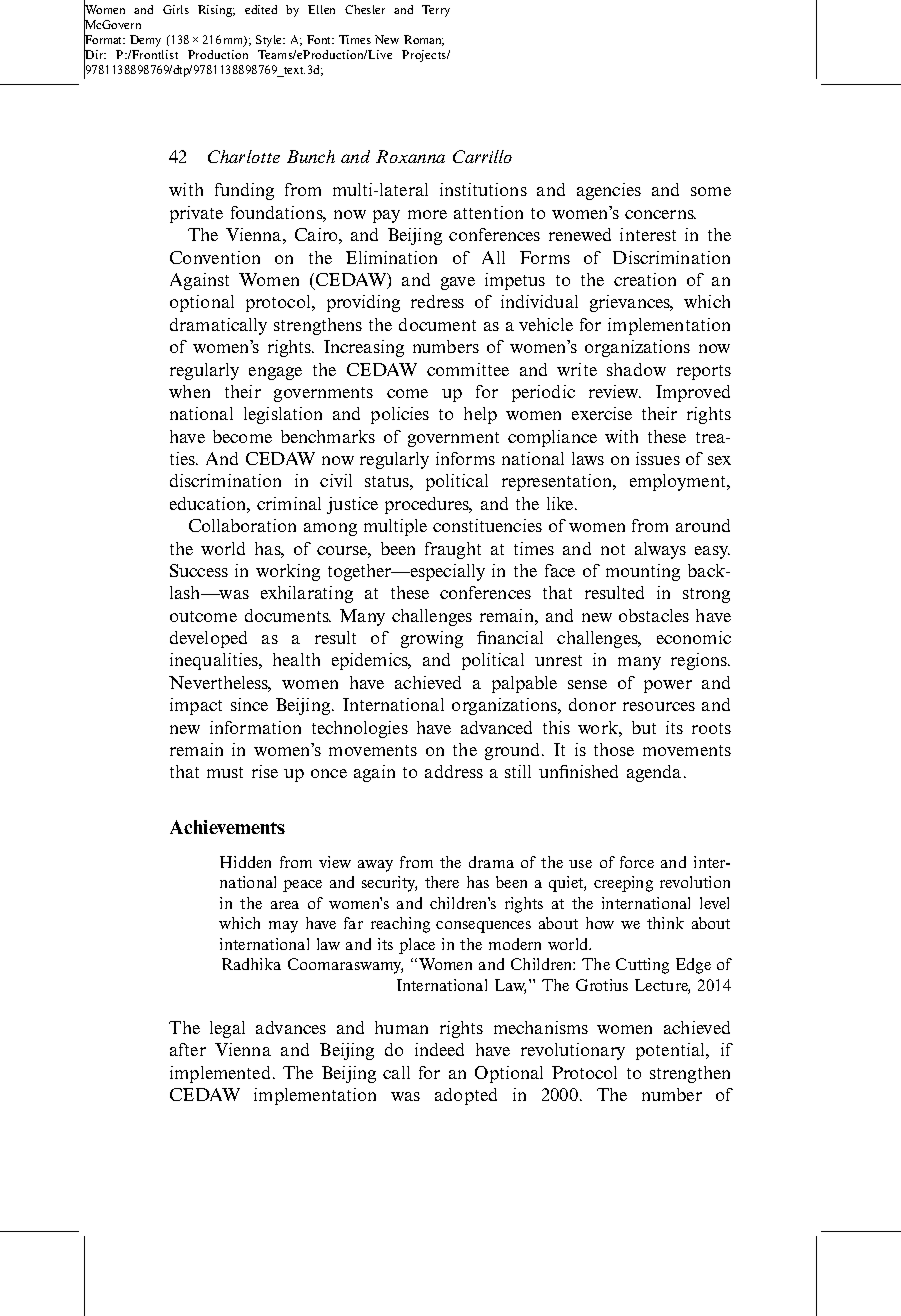  Describe the element at coordinates (439, 1049) in the image. I see `indeed` at that location.
